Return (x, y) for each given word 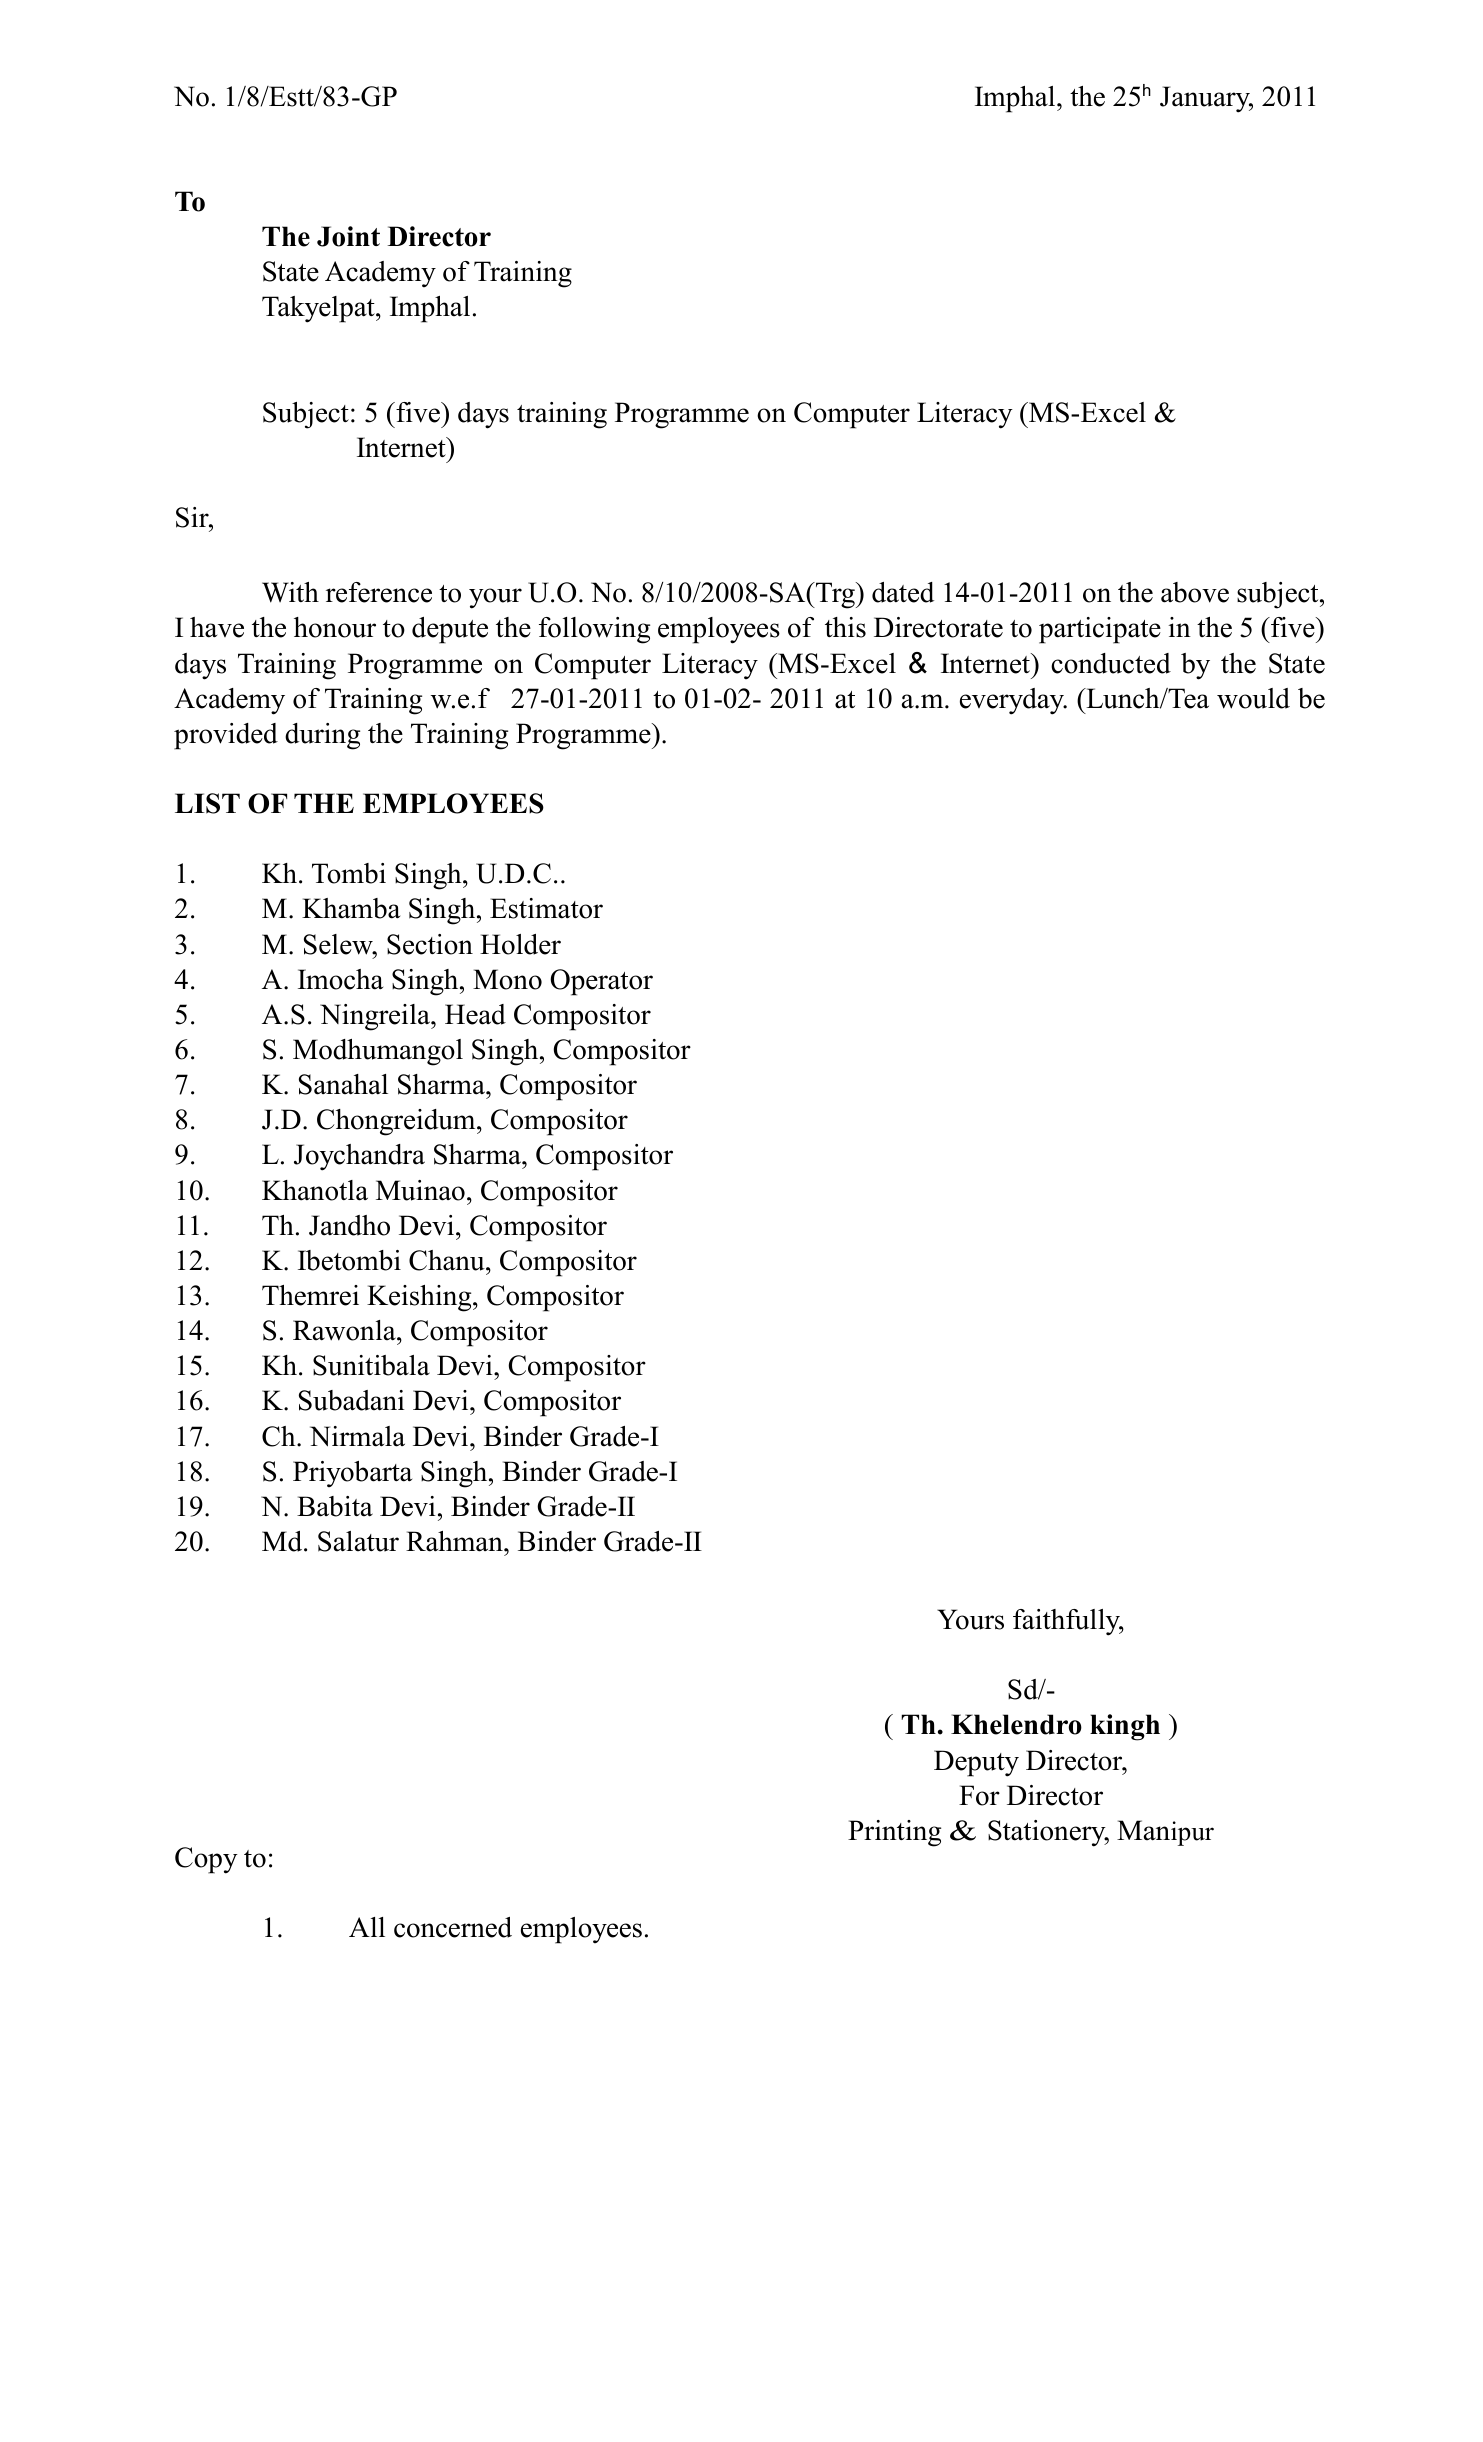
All (367, 1927)
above (1195, 592)
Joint (348, 236)
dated (903, 592)
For (979, 1795)
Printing (894, 1833)
